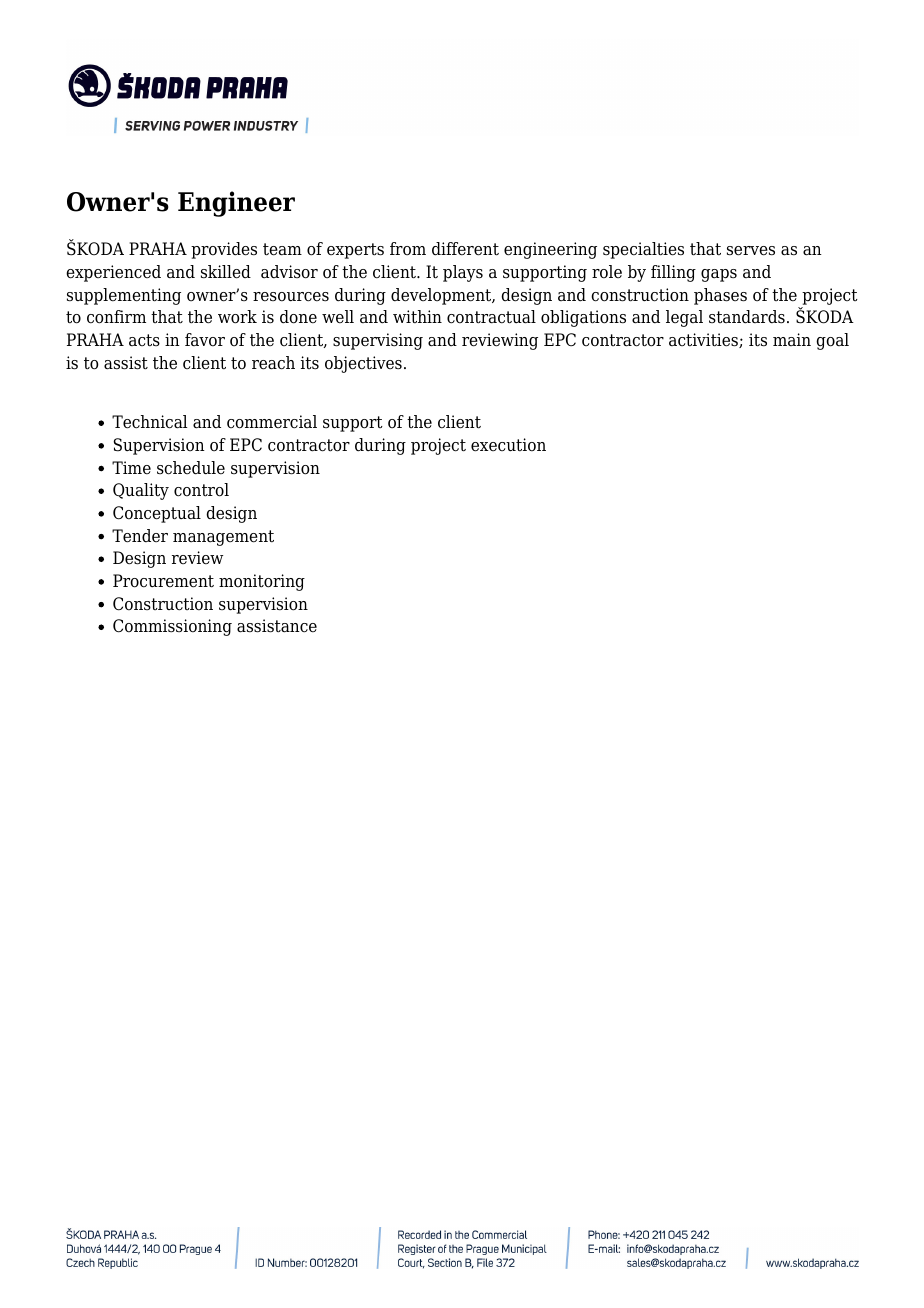 The image size is (924, 1308). What do you see at coordinates (832, 341) in the page?
I see `goal` at bounding box center [832, 341].
